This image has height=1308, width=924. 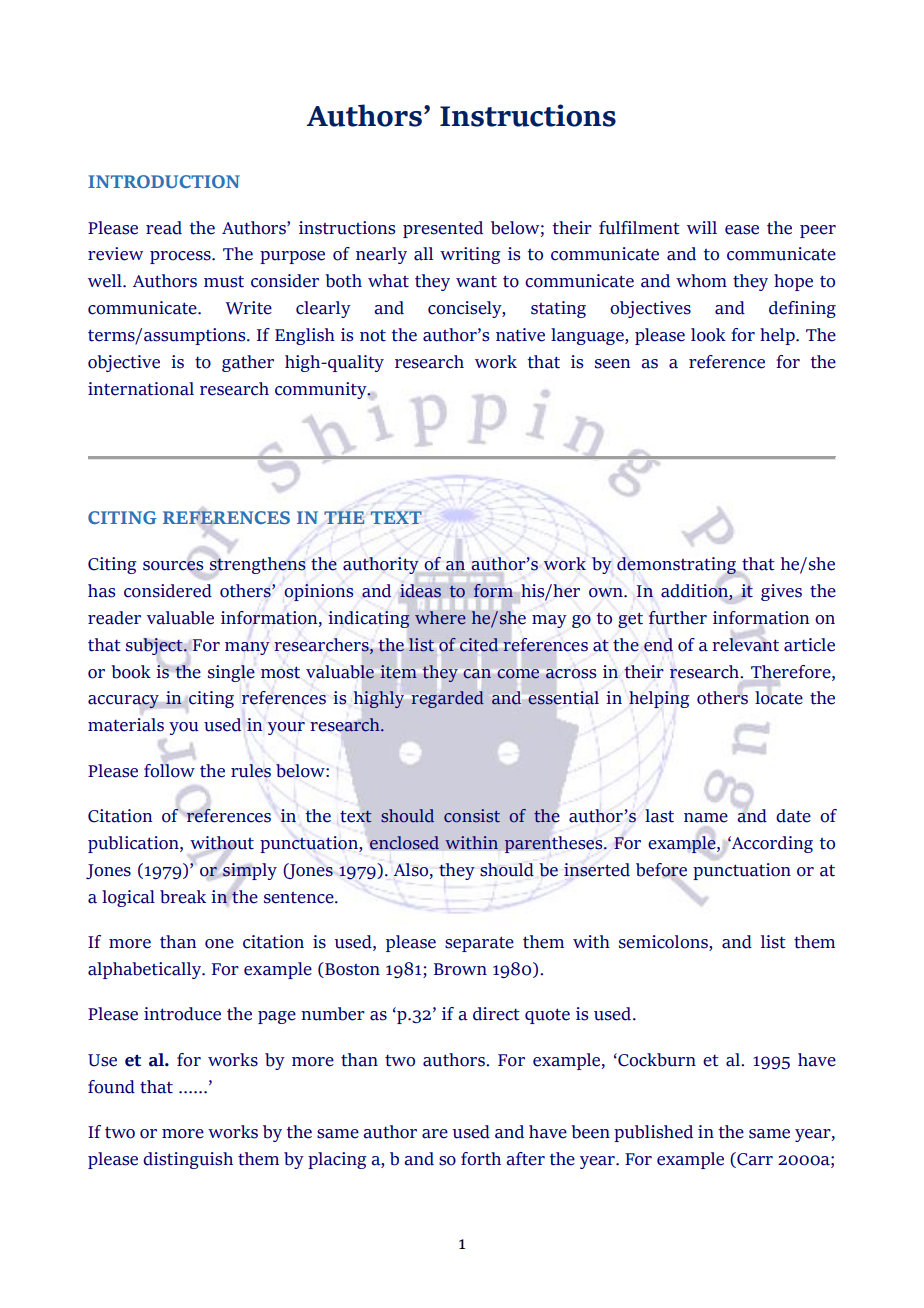 What do you see at coordinates (754, 1159) in the image?
I see `Carr` at bounding box center [754, 1159].
